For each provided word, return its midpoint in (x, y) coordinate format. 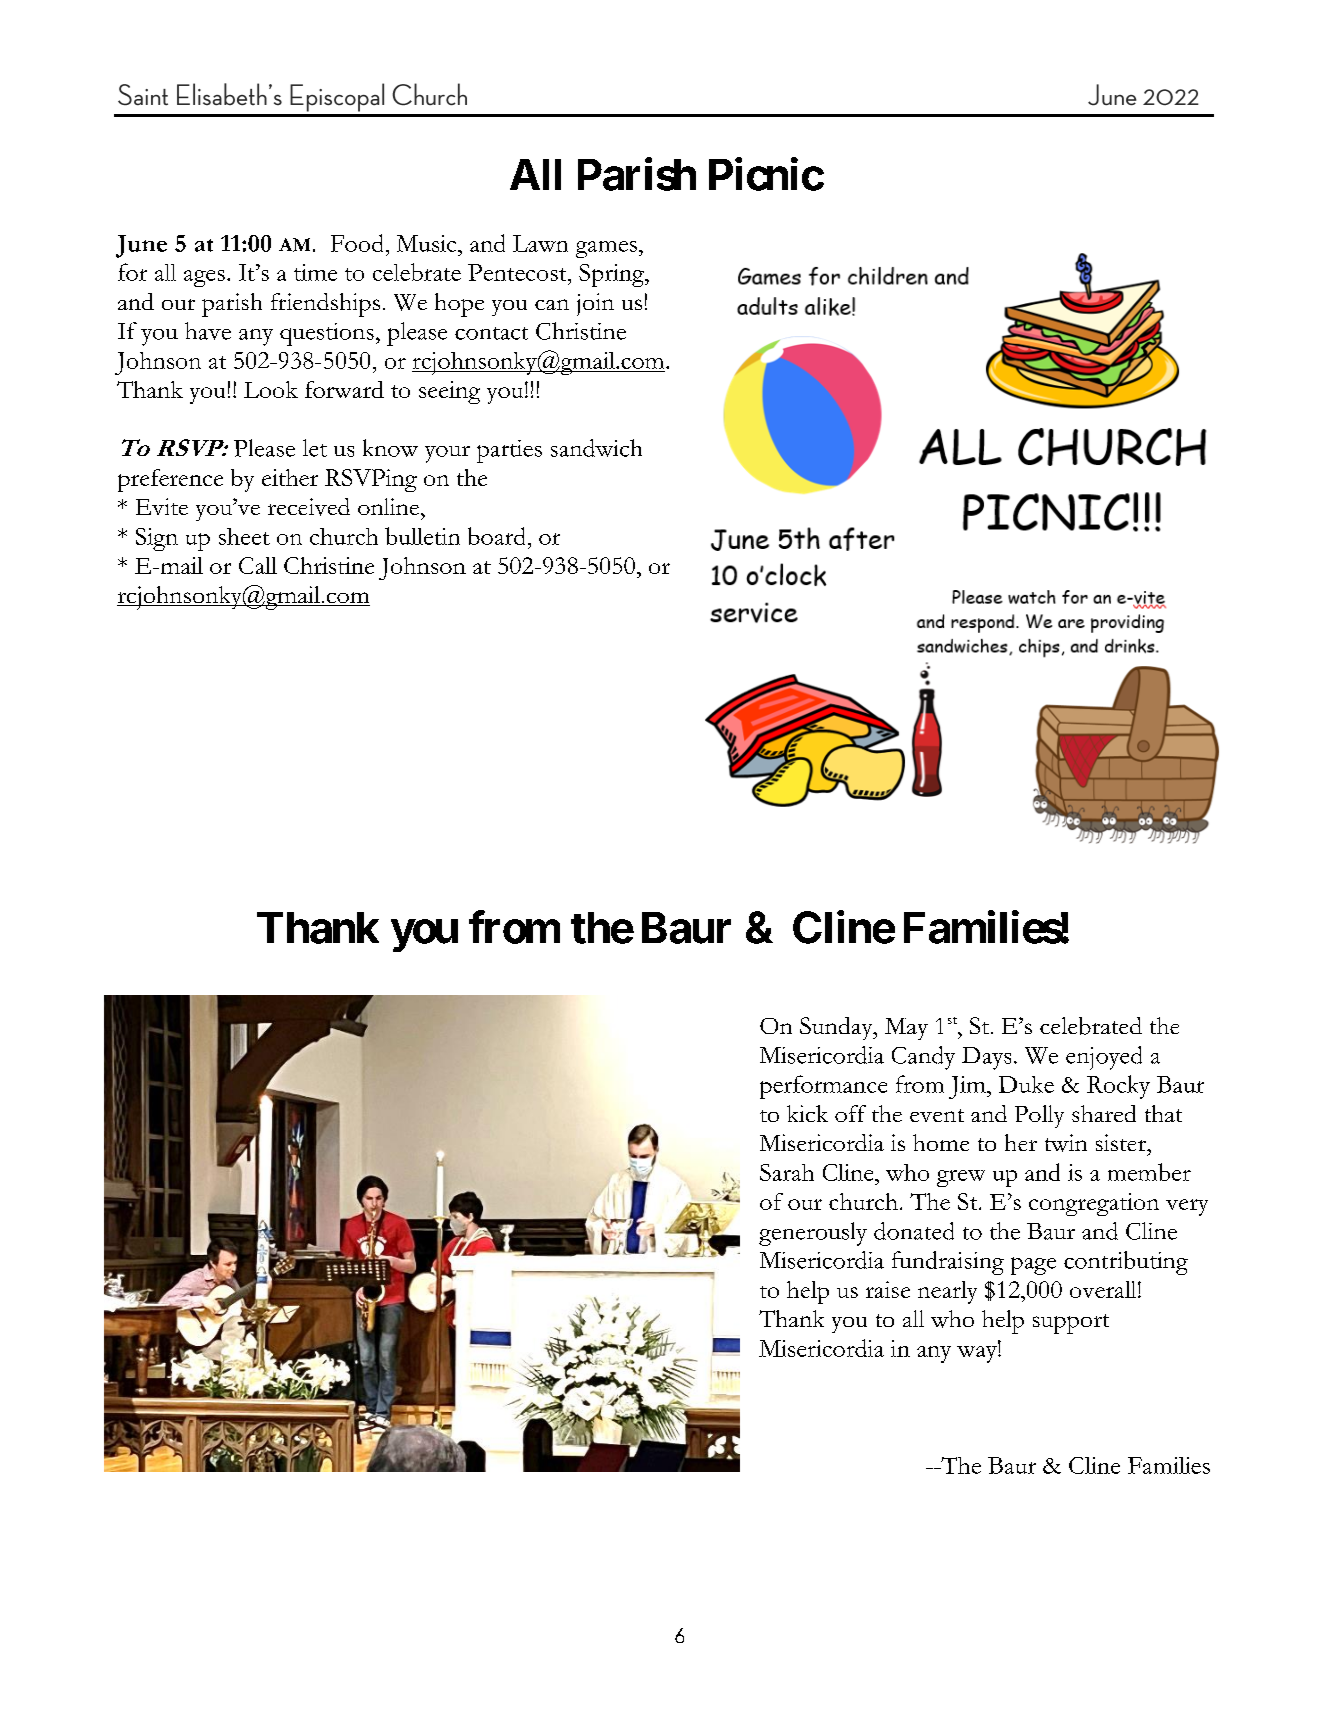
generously (813, 1234)
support (1071, 1324)
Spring (613, 275)
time (315, 272)
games (606, 249)
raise (888, 1289)
